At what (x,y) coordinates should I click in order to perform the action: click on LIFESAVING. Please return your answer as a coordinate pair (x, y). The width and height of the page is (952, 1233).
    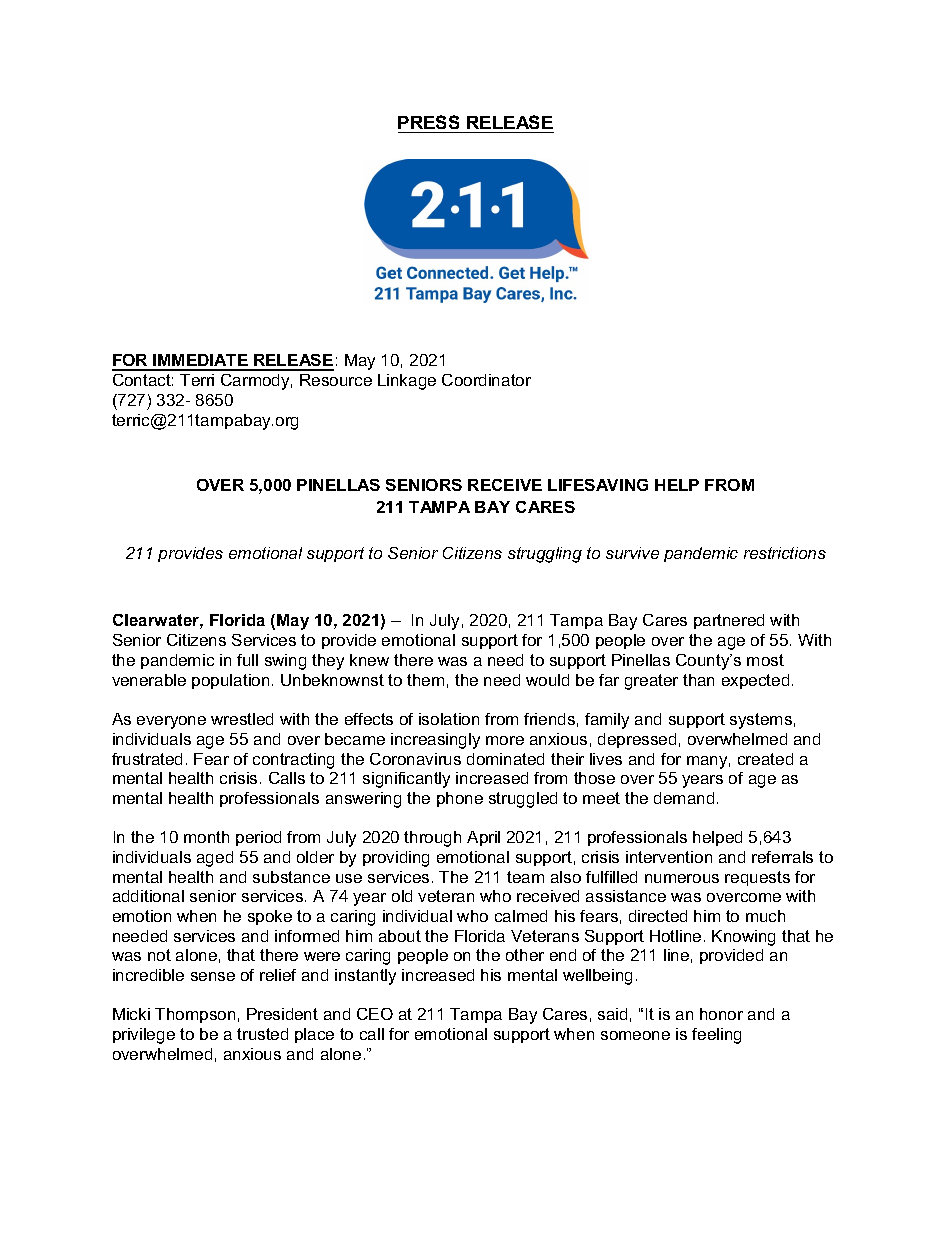
    Looking at the image, I should click on (598, 485).
